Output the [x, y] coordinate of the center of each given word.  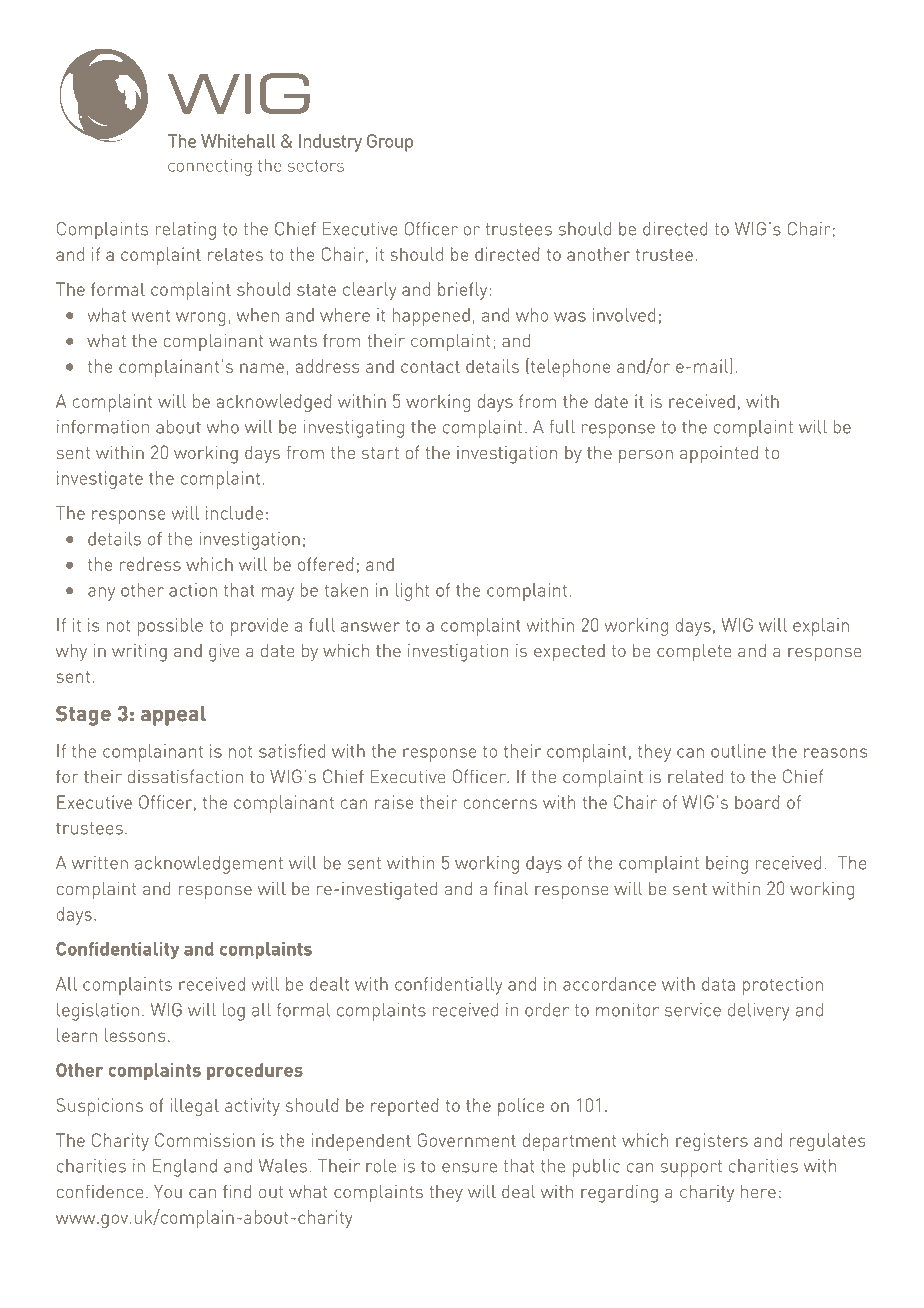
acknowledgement [209, 865]
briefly [462, 291]
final [511, 888]
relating [185, 231]
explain [821, 627]
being [727, 865]
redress [150, 564]
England [185, 1168]
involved [624, 315]
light [412, 592]
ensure [469, 1168]
